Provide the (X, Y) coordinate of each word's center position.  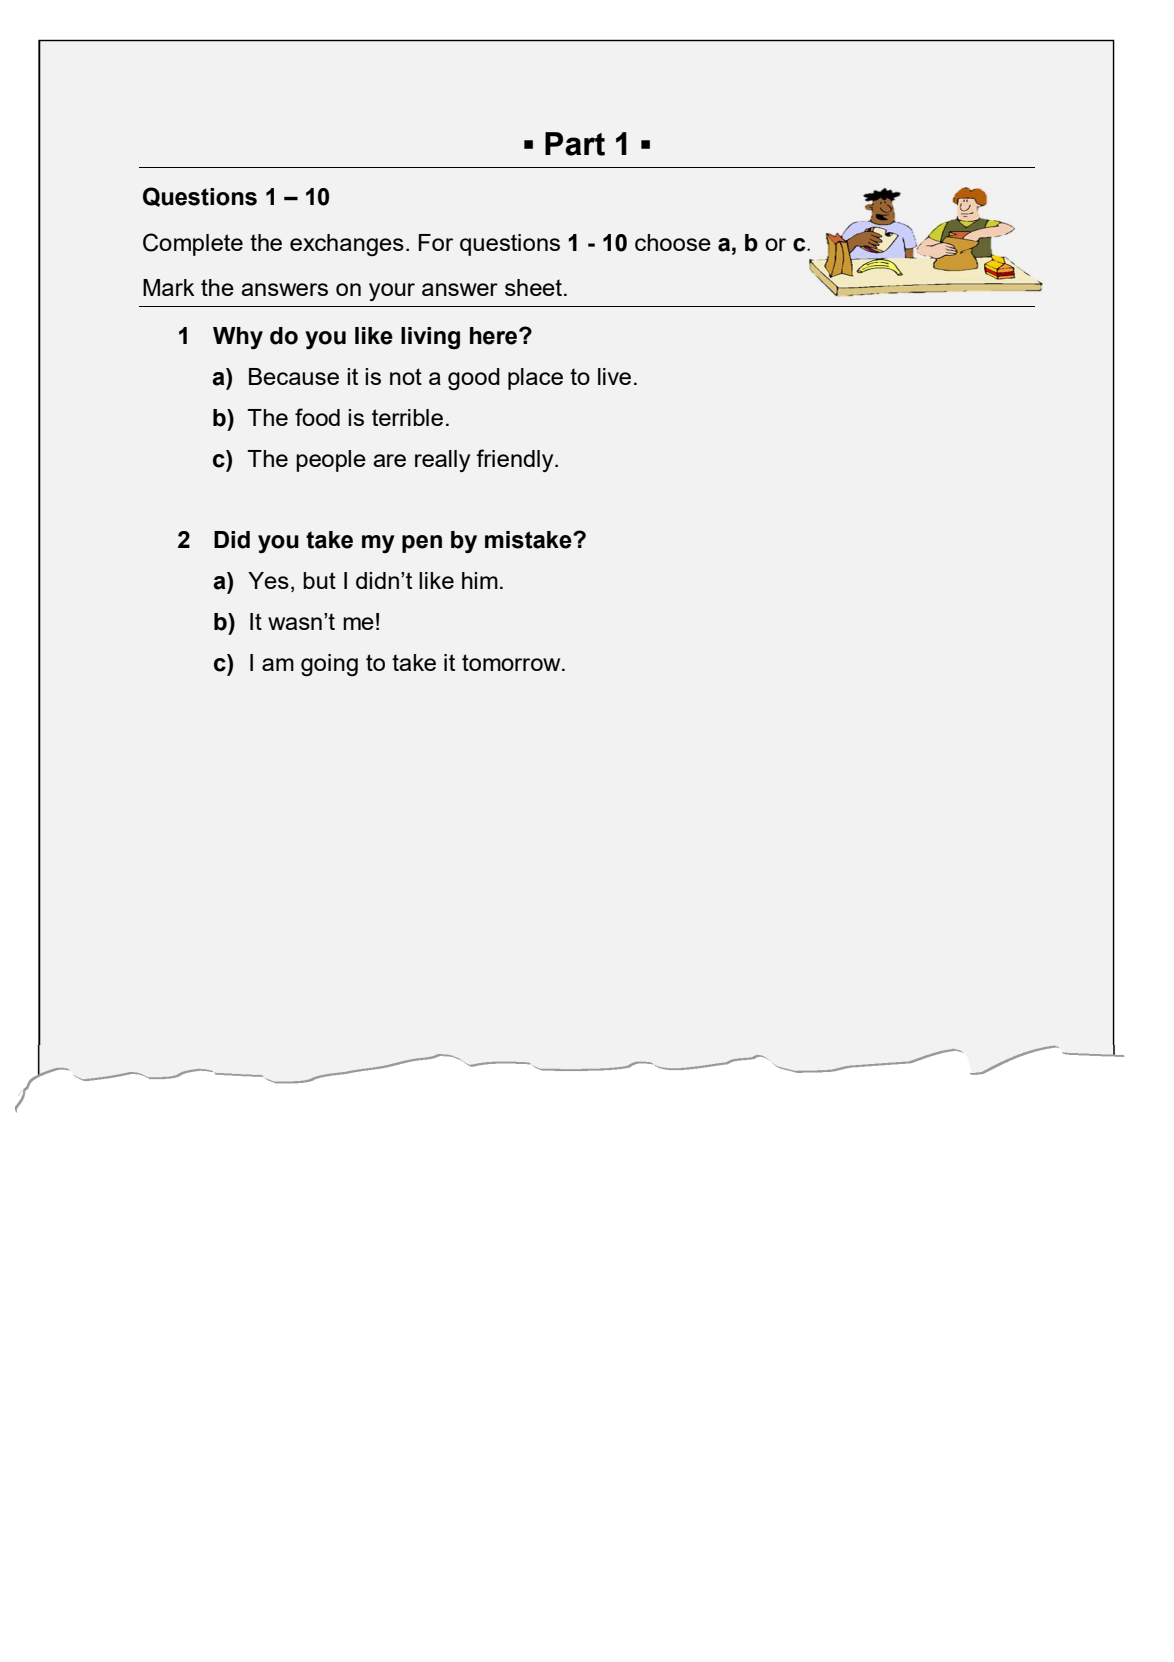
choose (673, 242)
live (614, 376)
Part (575, 144)
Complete (193, 244)
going (329, 665)
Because (294, 376)
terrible (407, 417)
